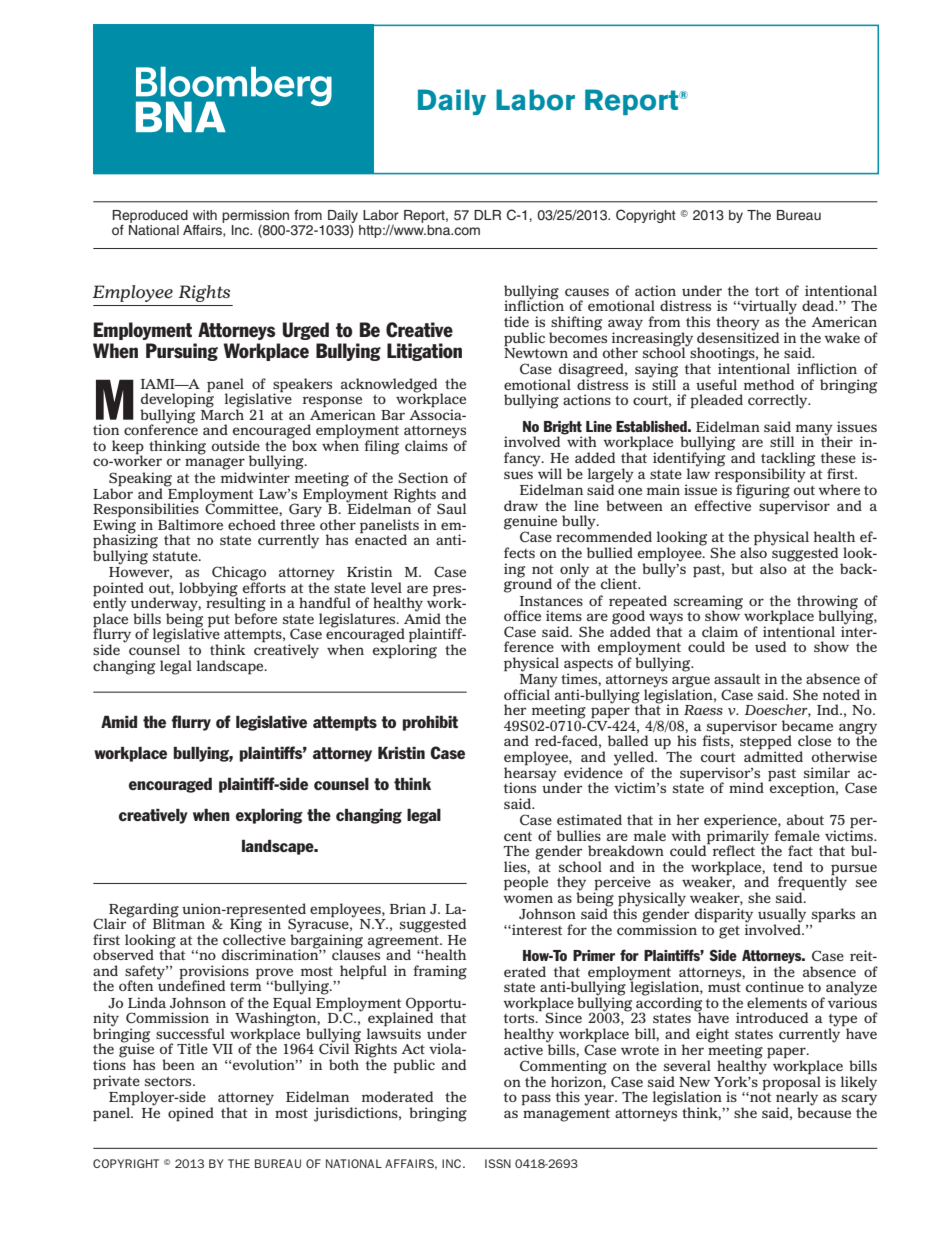 Image resolution: width=952 pixels, height=1233 pixels. I want to click on dead, so click(819, 305).
